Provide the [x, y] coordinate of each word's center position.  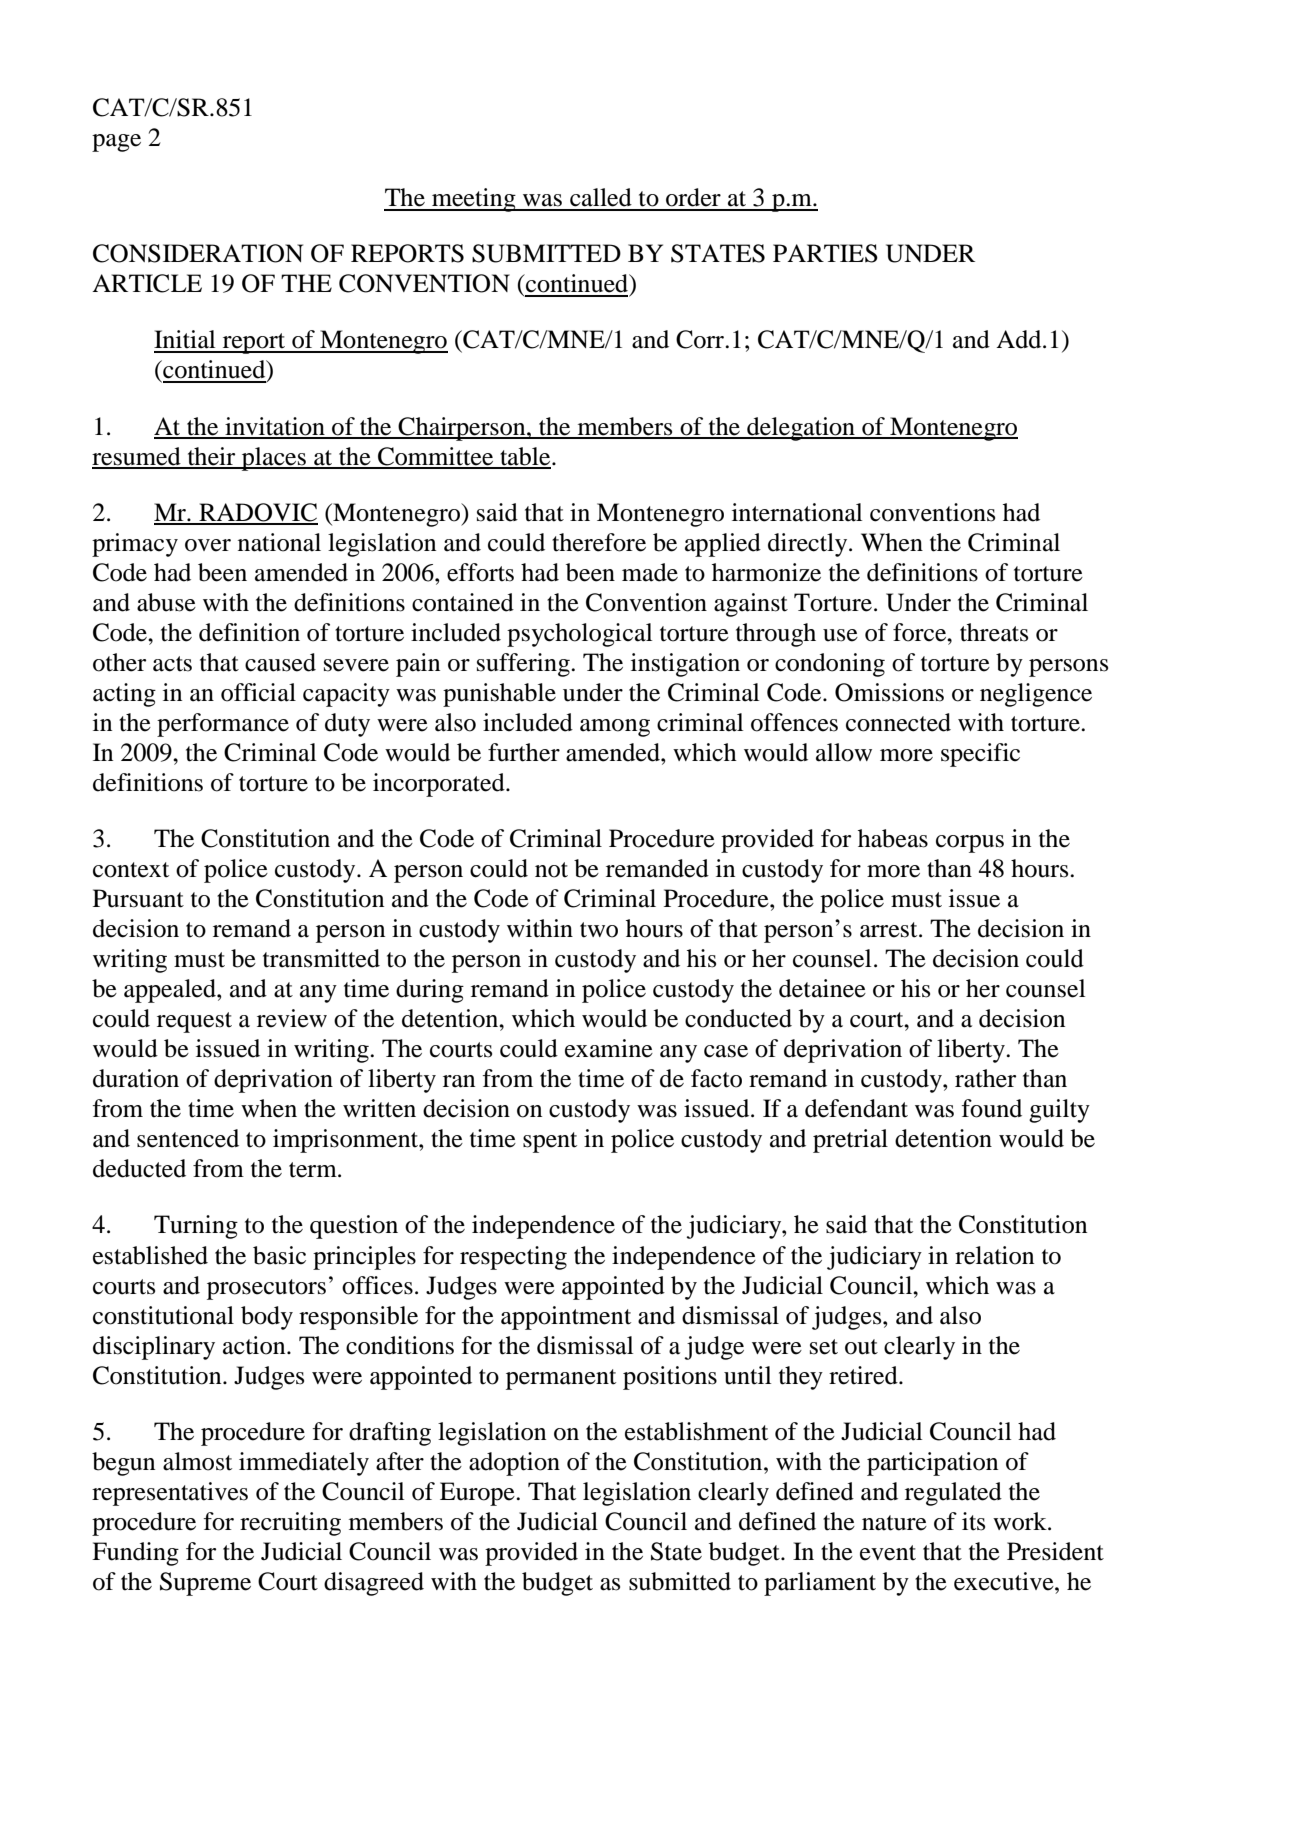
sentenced [188, 1138]
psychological [579, 635]
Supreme [205, 1584]
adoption [514, 1464]
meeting [474, 200]
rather [985, 1078]
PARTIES [825, 253]
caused [280, 662]
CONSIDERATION [198, 253]
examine [609, 1048]
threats [994, 632]
